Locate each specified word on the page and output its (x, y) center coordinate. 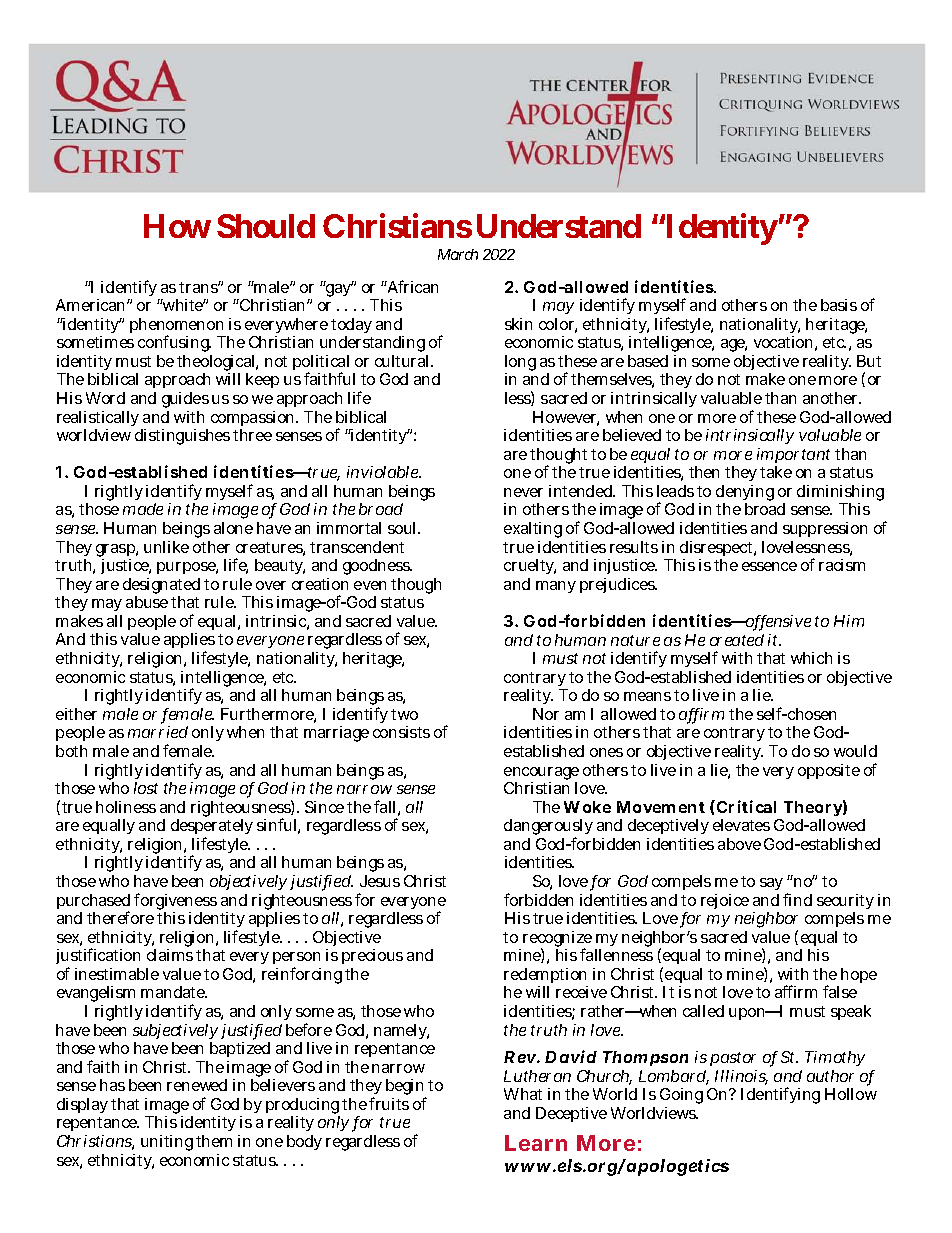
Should (266, 226)
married (158, 732)
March (458, 254)
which (811, 658)
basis (839, 305)
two (404, 714)
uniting (167, 1143)
